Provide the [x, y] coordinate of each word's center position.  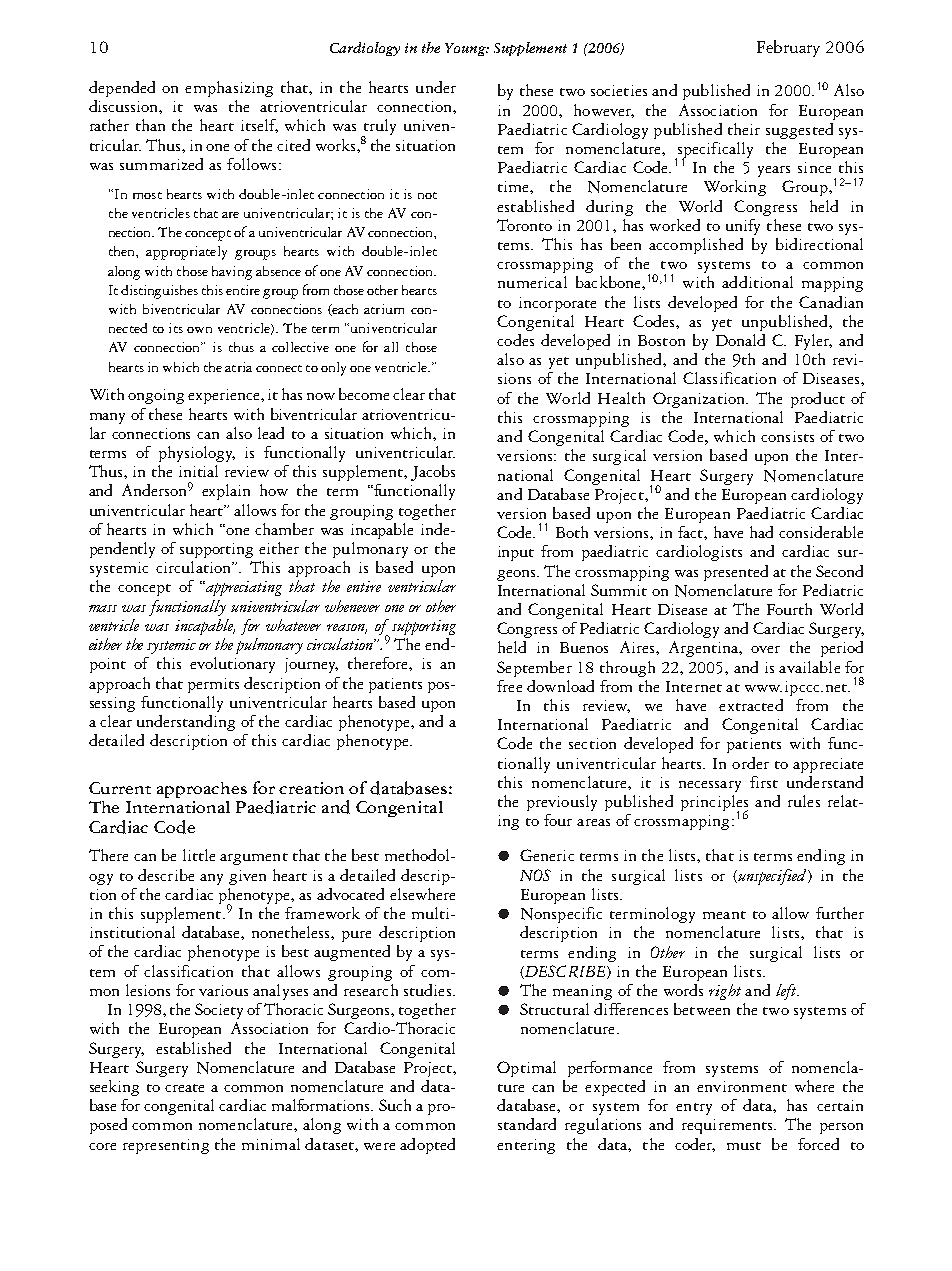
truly [379, 128]
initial [198, 471]
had [761, 532]
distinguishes [159, 292]
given [247, 877]
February [788, 48]
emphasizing [229, 89]
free [509, 686]
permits [213, 685]
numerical [532, 282]
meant [724, 915]
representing [166, 1146]
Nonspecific [561, 915]
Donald [740, 340]
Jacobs [433, 473]
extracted [751, 705]
